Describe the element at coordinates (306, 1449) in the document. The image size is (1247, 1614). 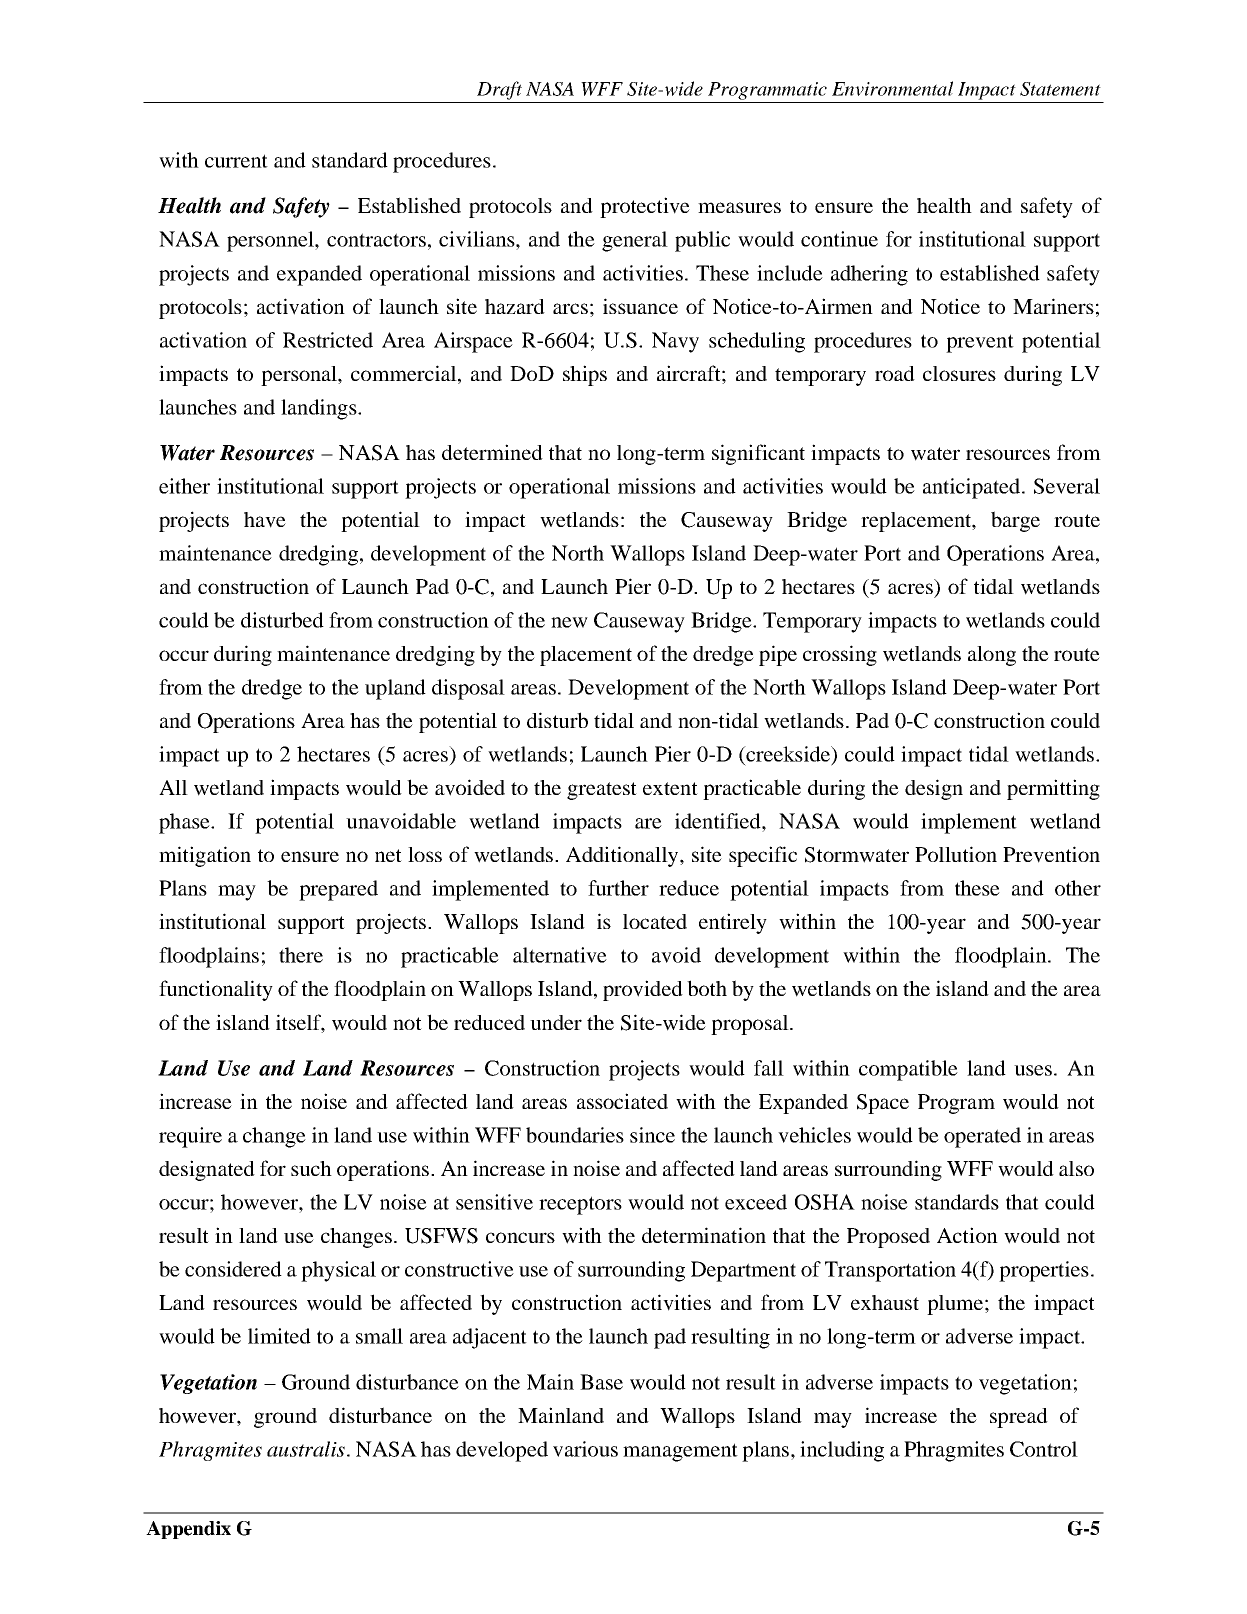
I see `australis` at that location.
